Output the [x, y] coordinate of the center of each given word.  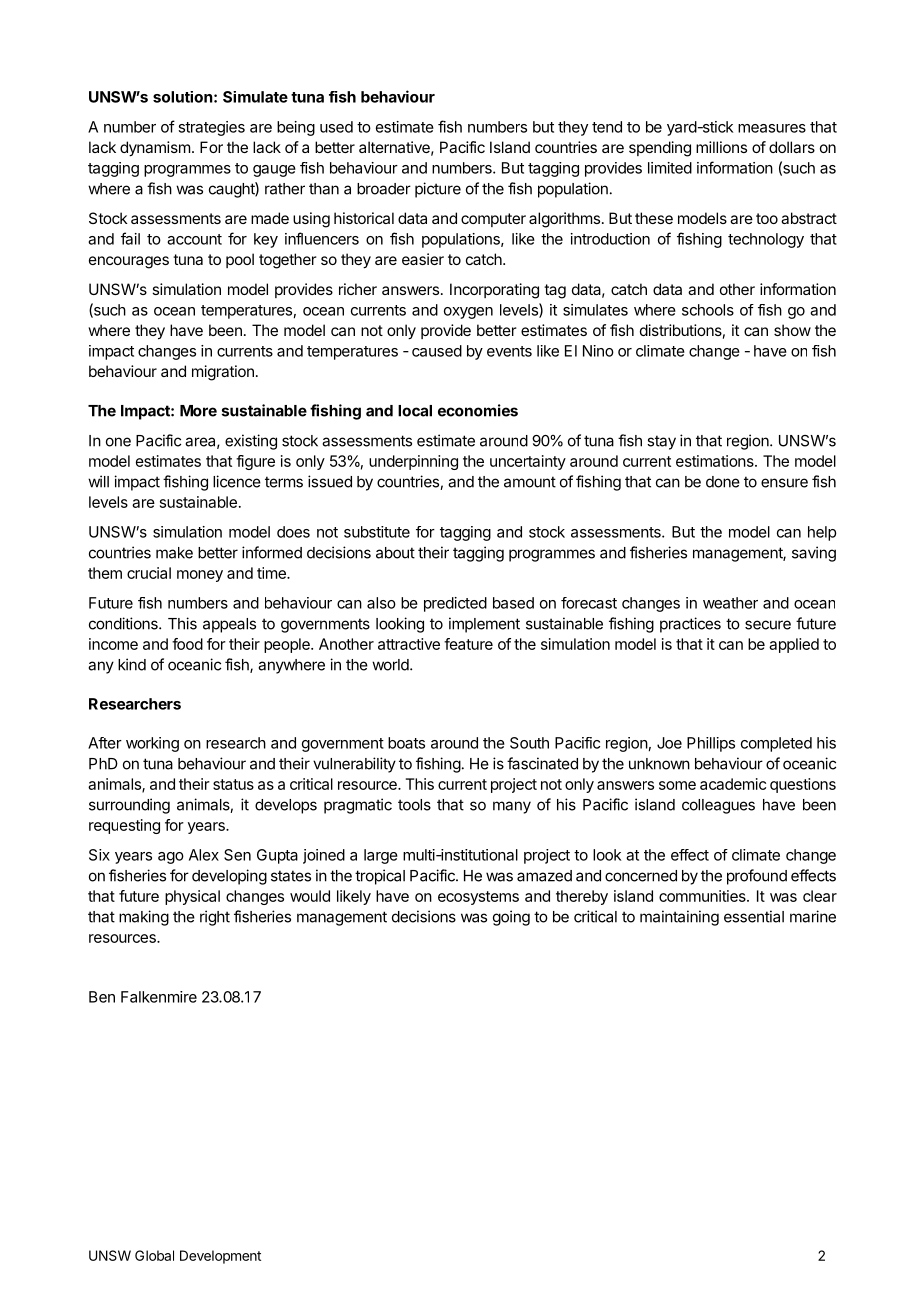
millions [721, 147]
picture [438, 190]
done [723, 482]
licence [237, 481]
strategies [211, 128]
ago [171, 858]
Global [154, 1255]
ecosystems [478, 898]
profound [757, 877]
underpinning [413, 462]
